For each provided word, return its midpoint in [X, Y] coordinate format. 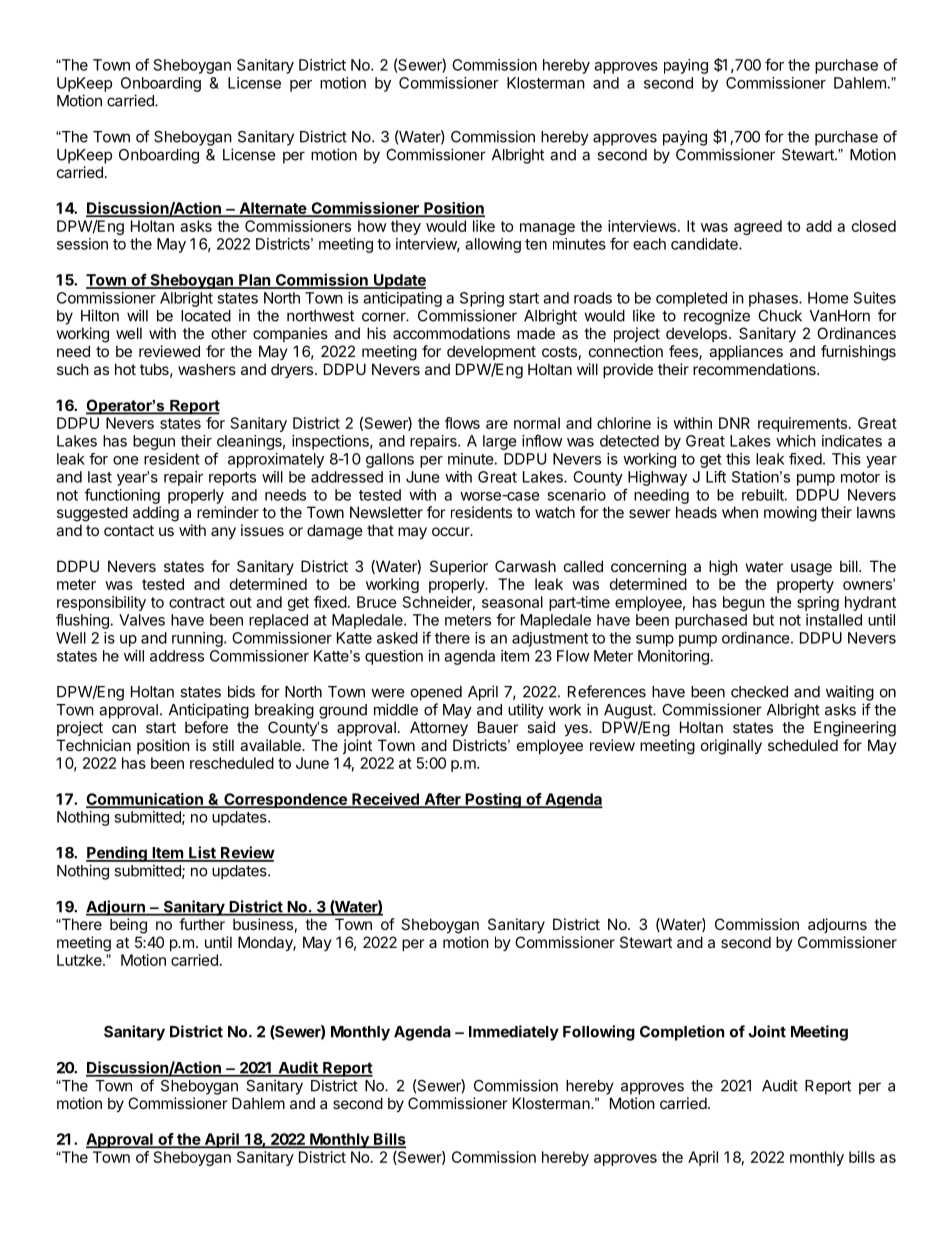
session [82, 244]
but [763, 620]
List [202, 853]
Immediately [514, 1033]
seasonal [512, 602]
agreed [758, 227]
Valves [142, 620]
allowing [493, 245]
